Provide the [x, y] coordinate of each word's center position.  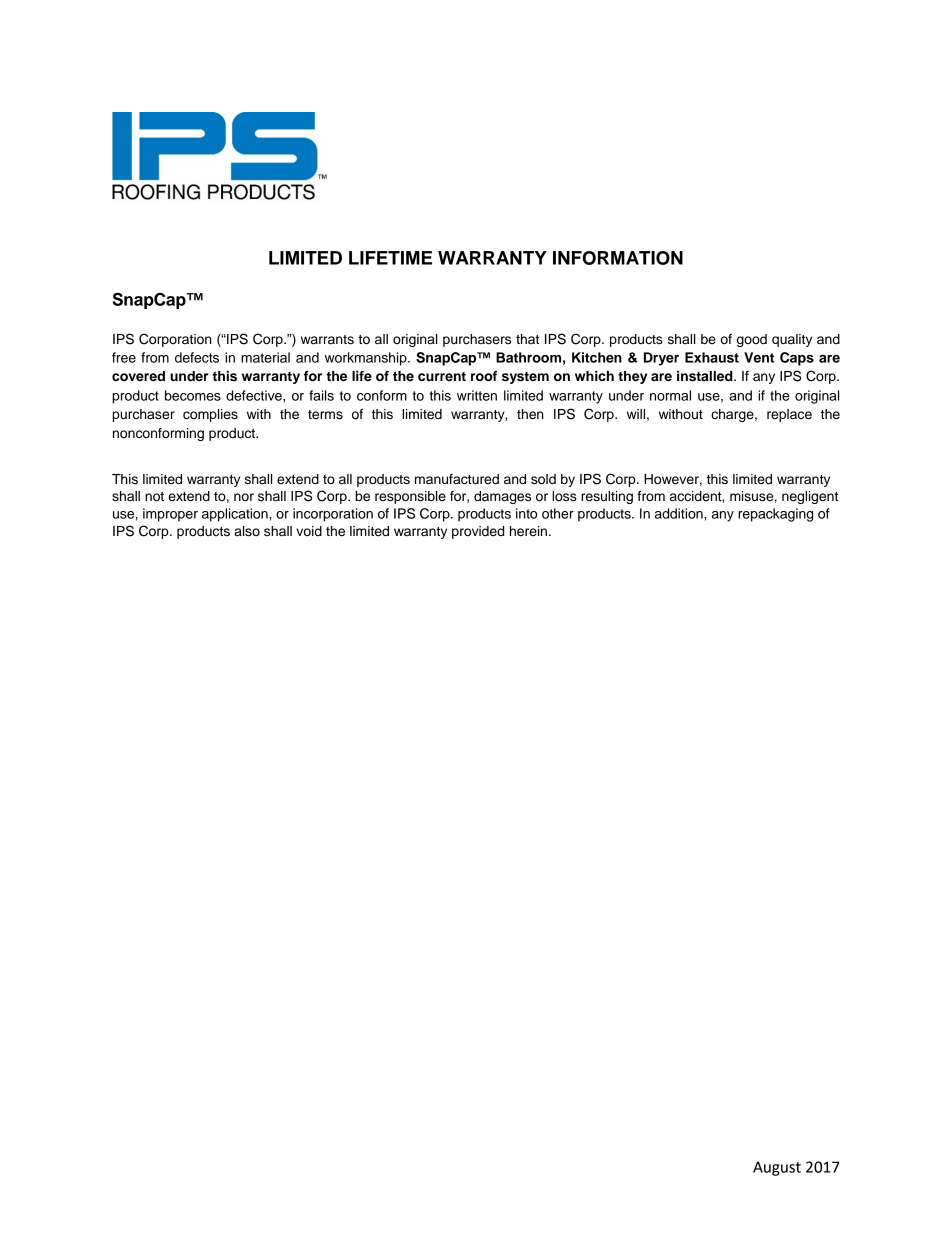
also [247, 531]
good [752, 340]
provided [478, 532]
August [777, 1168]
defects [197, 357]
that [527, 339]
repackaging [775, 515]
